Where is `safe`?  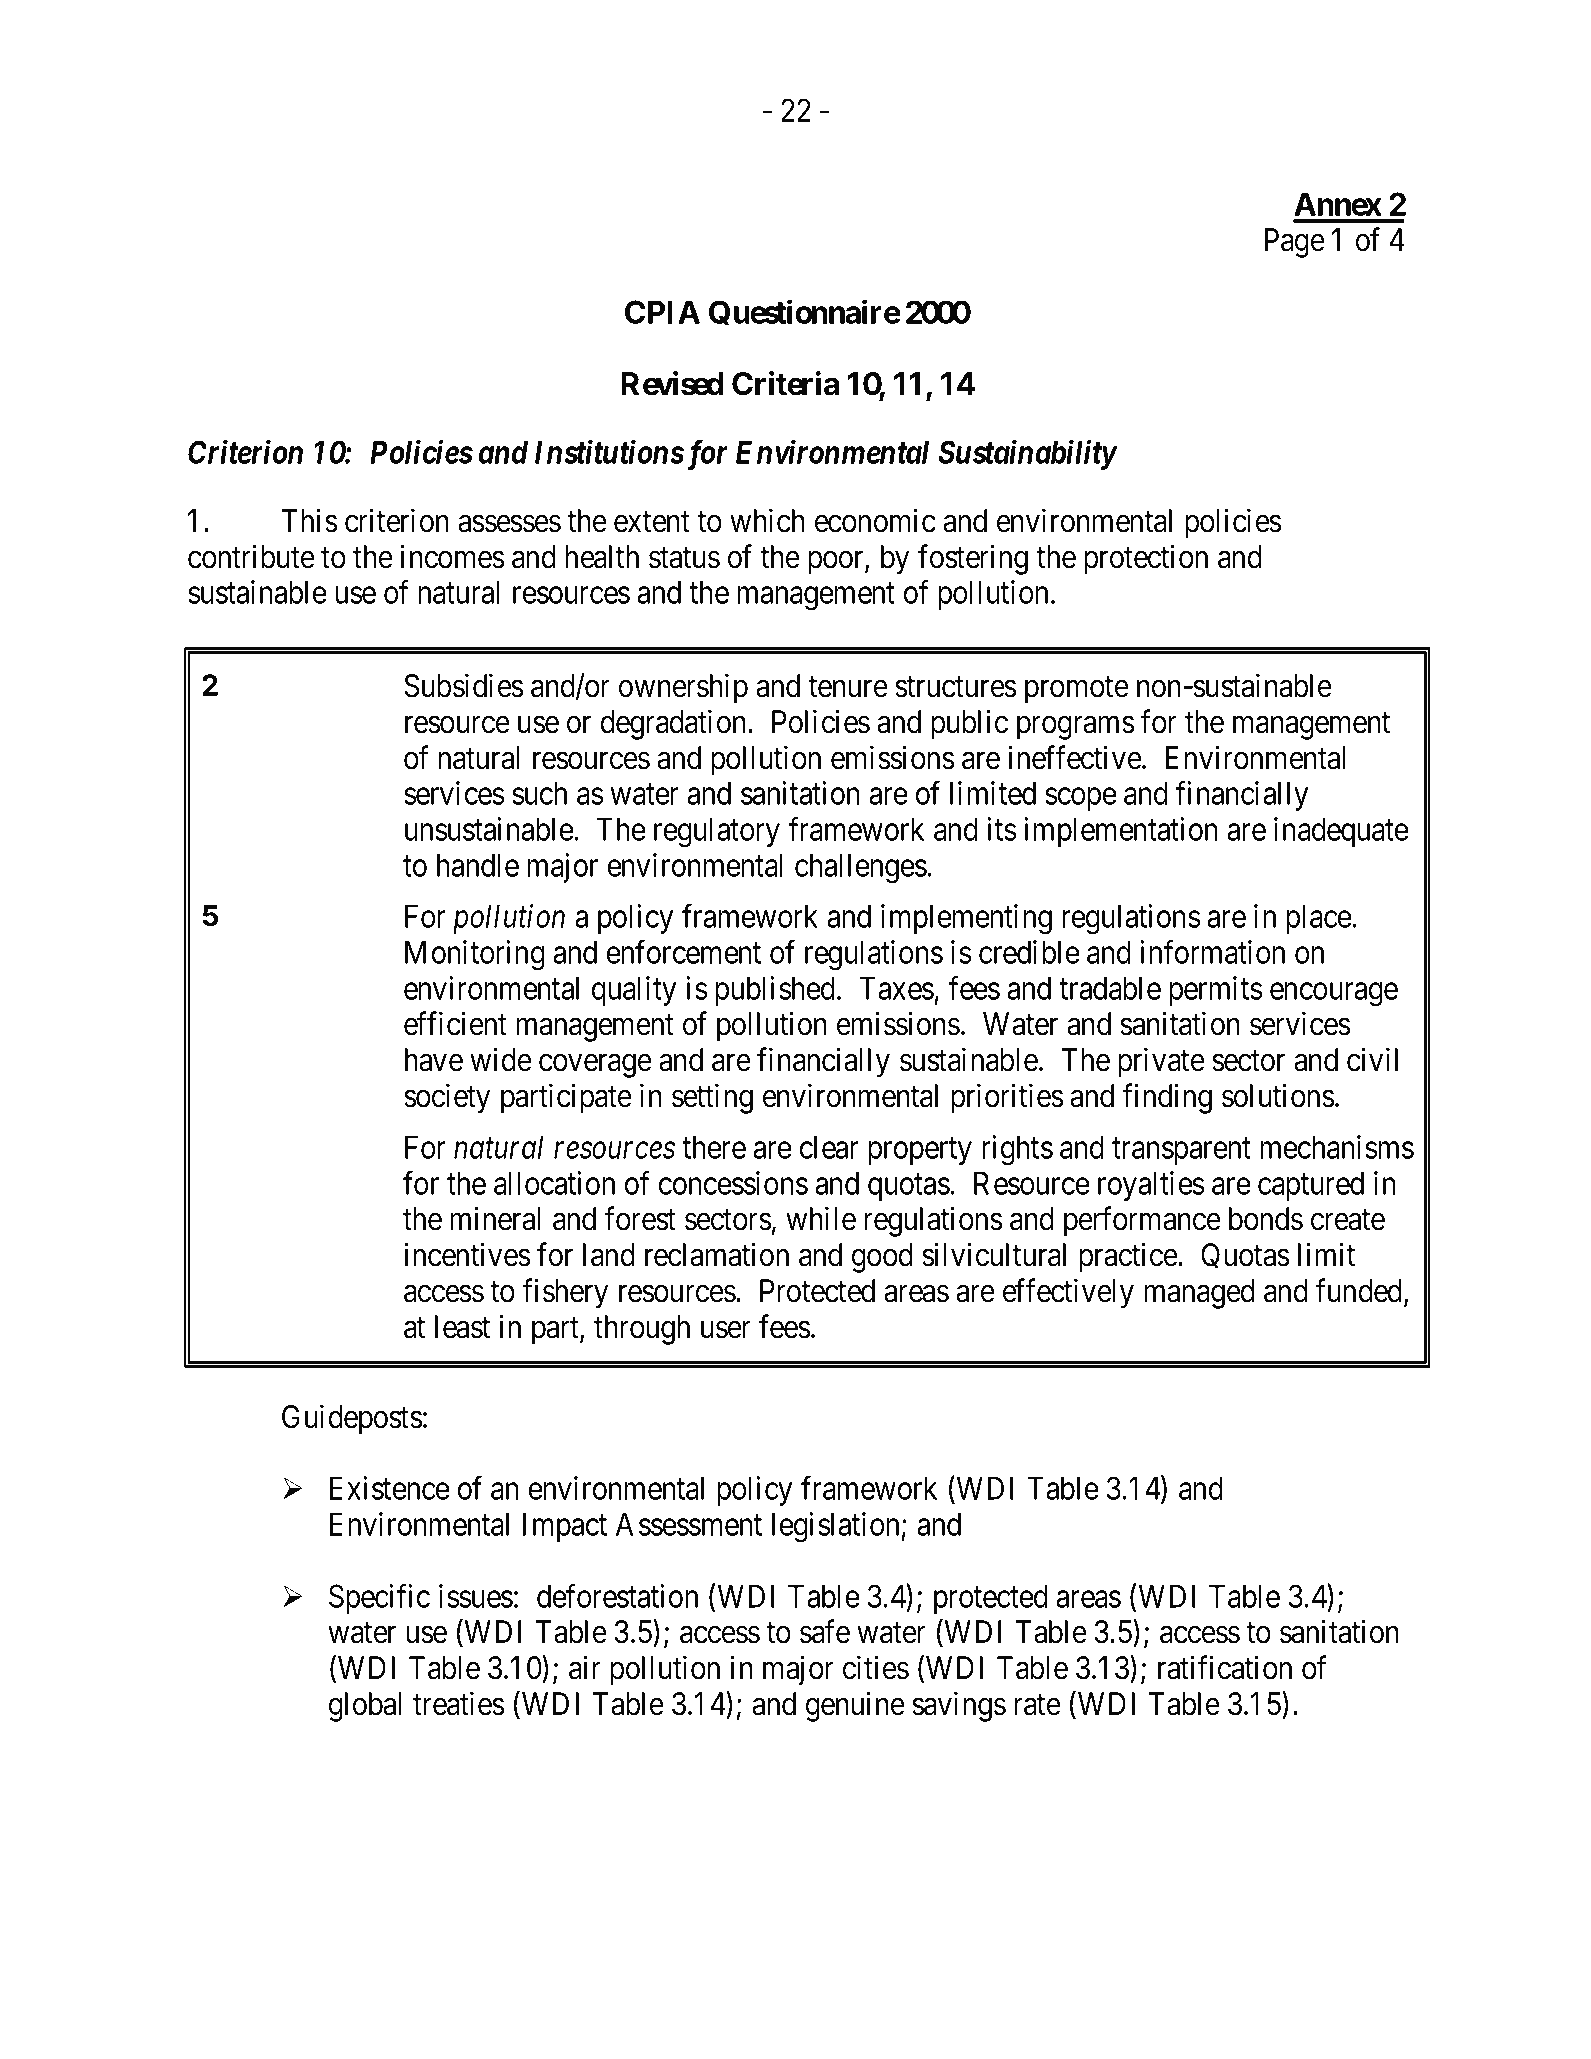 safe is located at coordinates (825, 1632).
